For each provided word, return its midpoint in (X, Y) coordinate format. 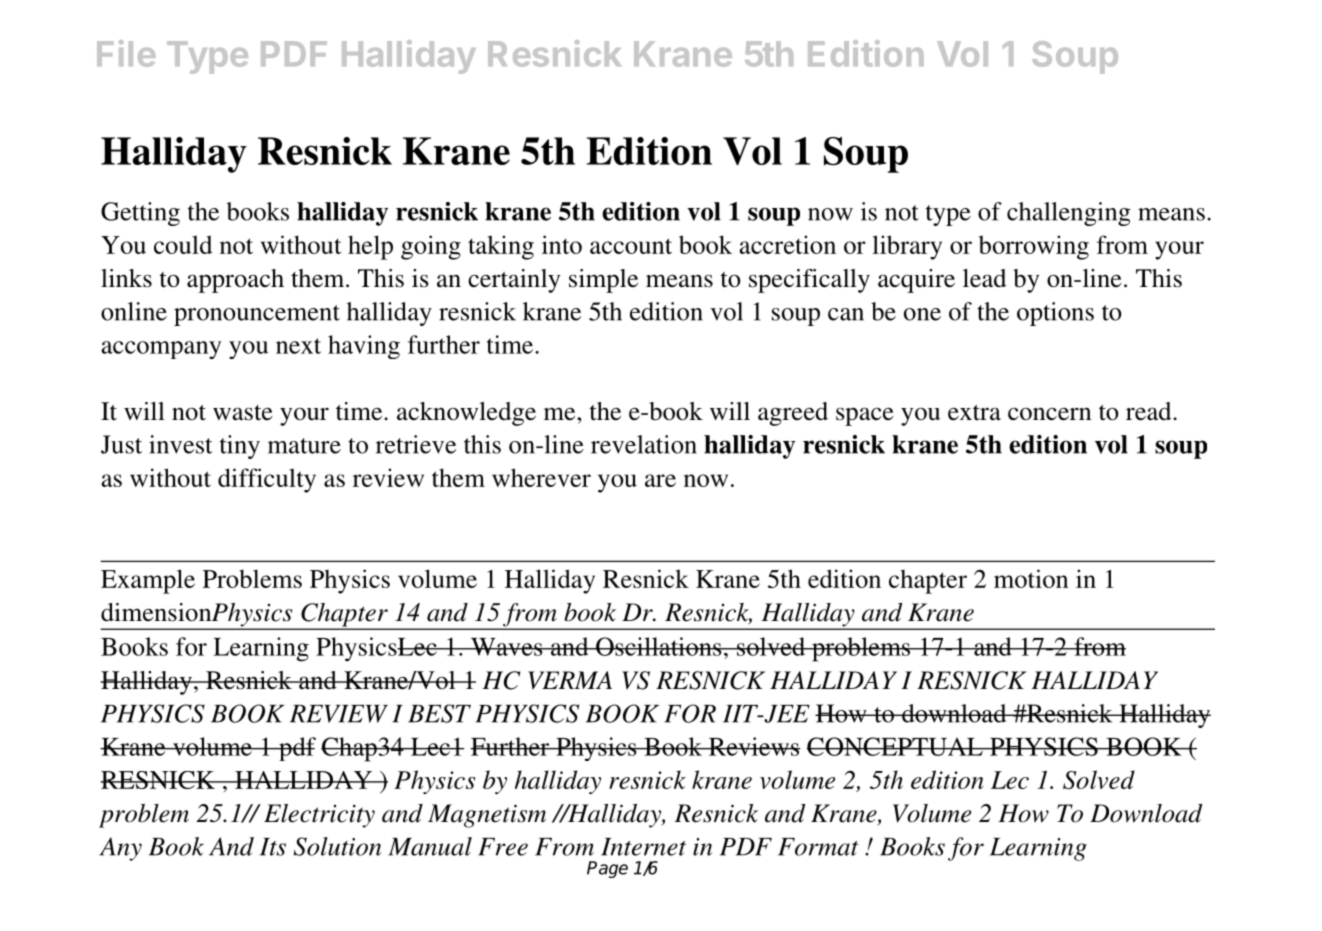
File (126, 53)
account (631, 246)
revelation (644, 444)
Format (818, 847)
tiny (240, 447)
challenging (1069, 214)
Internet (643, 847)
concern (1049, 414)
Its (273, 847)
